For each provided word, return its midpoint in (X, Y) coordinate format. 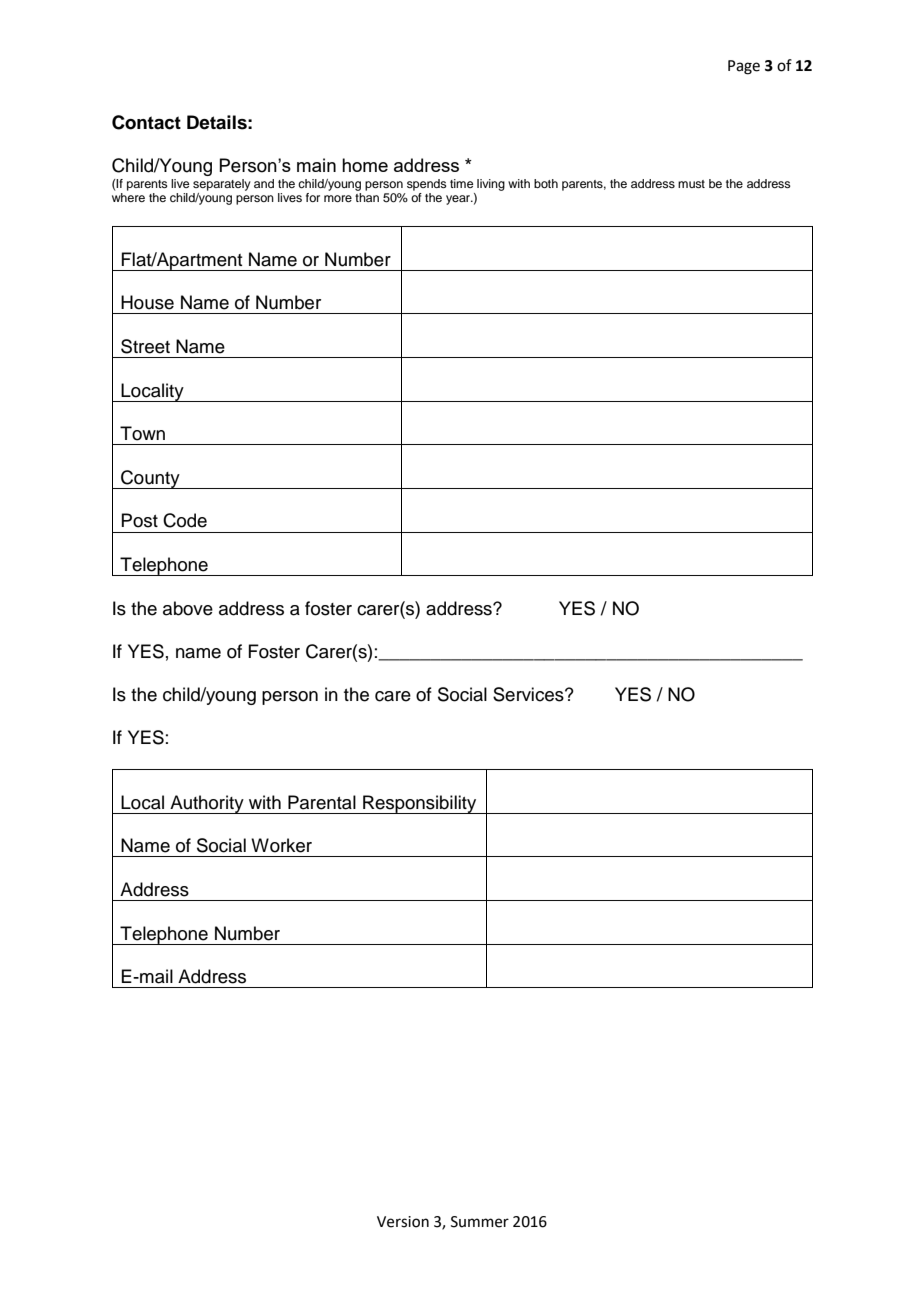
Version (403, 1222)
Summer (480, 1222)
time (461, 183)
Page (744, 67)
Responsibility (420, 804)
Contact (146, 122)
